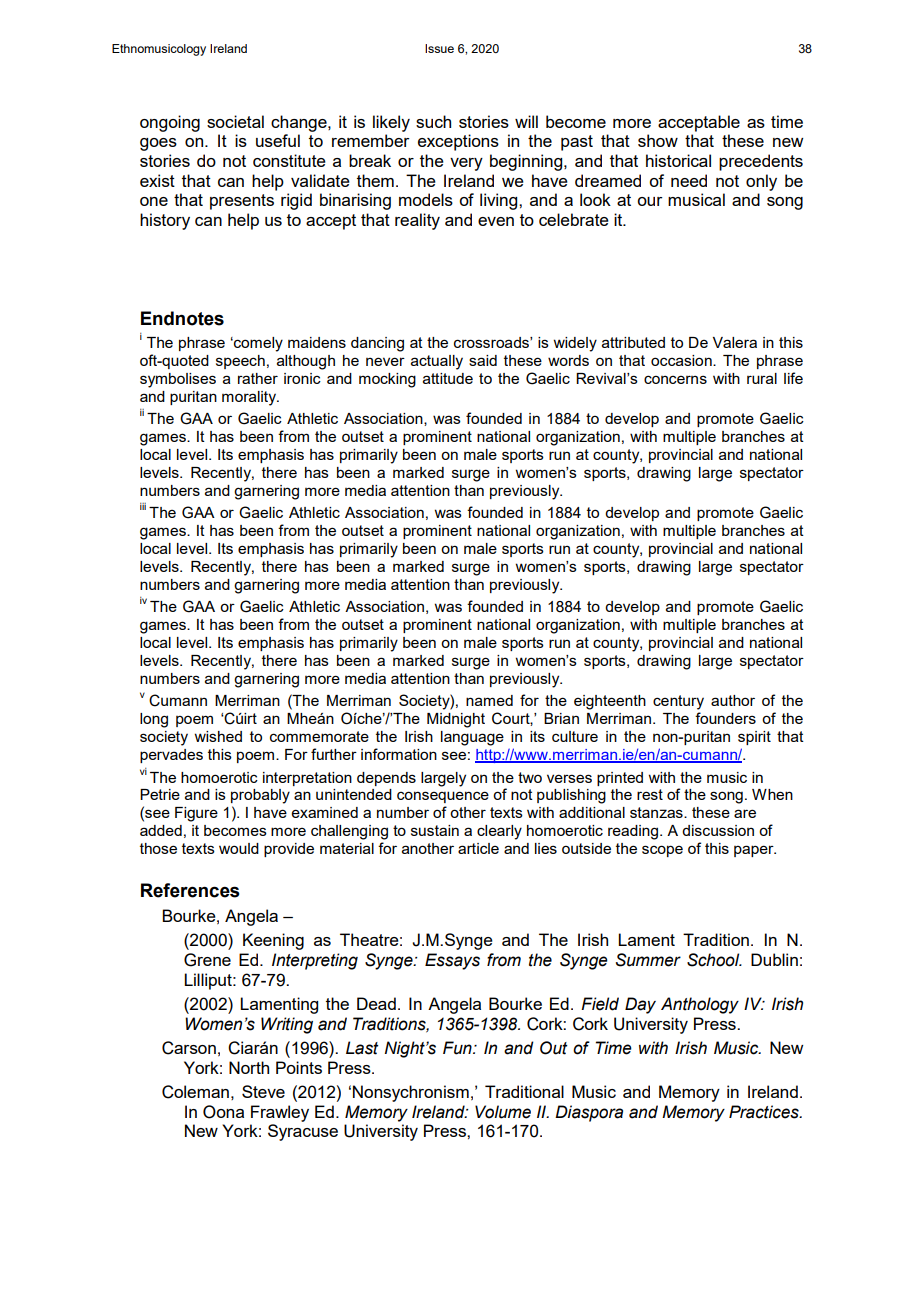  What do you see at coordinates (496, 221) in the screenshot?
I see `even` at bounding box center [496, 221].
